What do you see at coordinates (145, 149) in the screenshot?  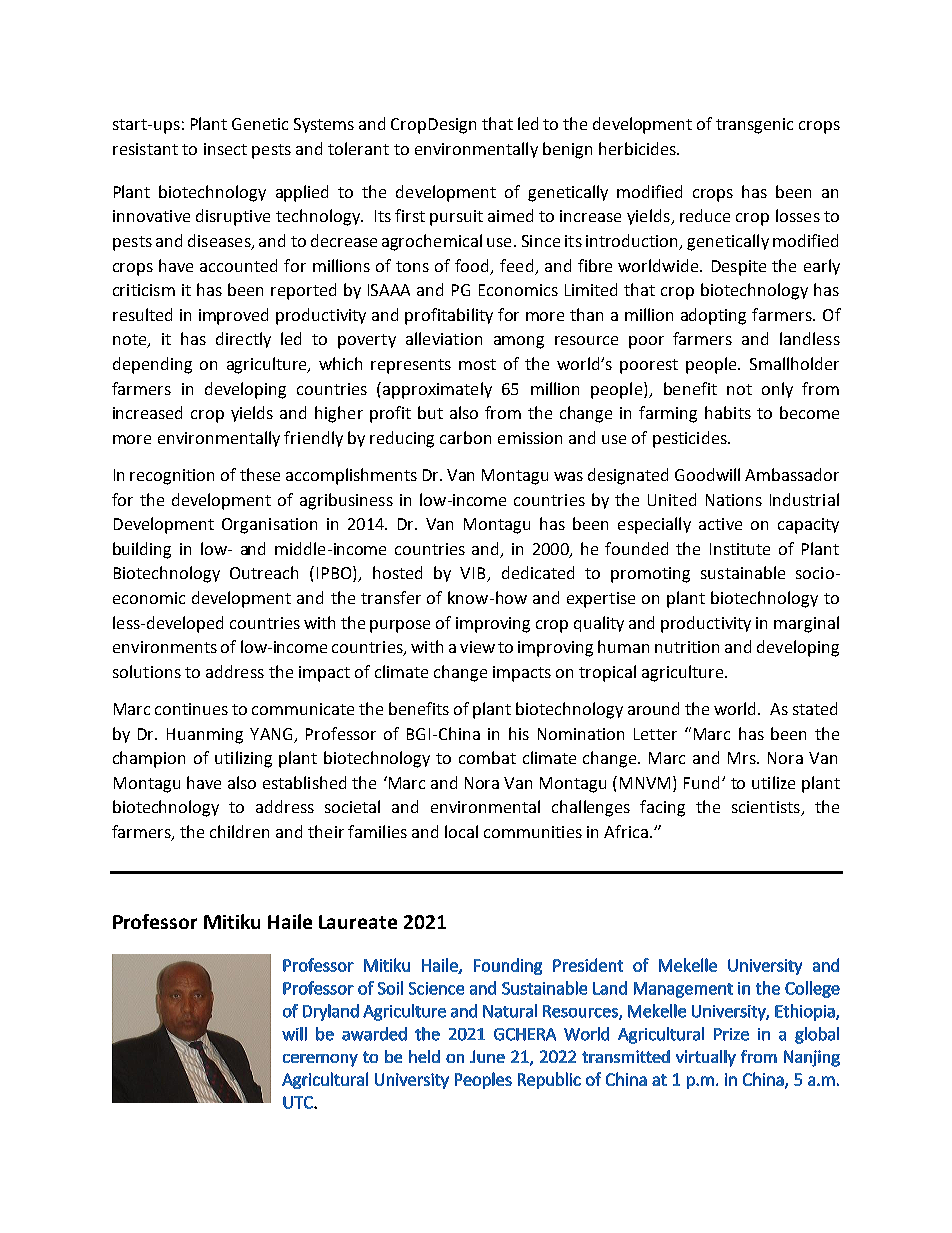 I see `resistant` at bounding box center [145, 149].
